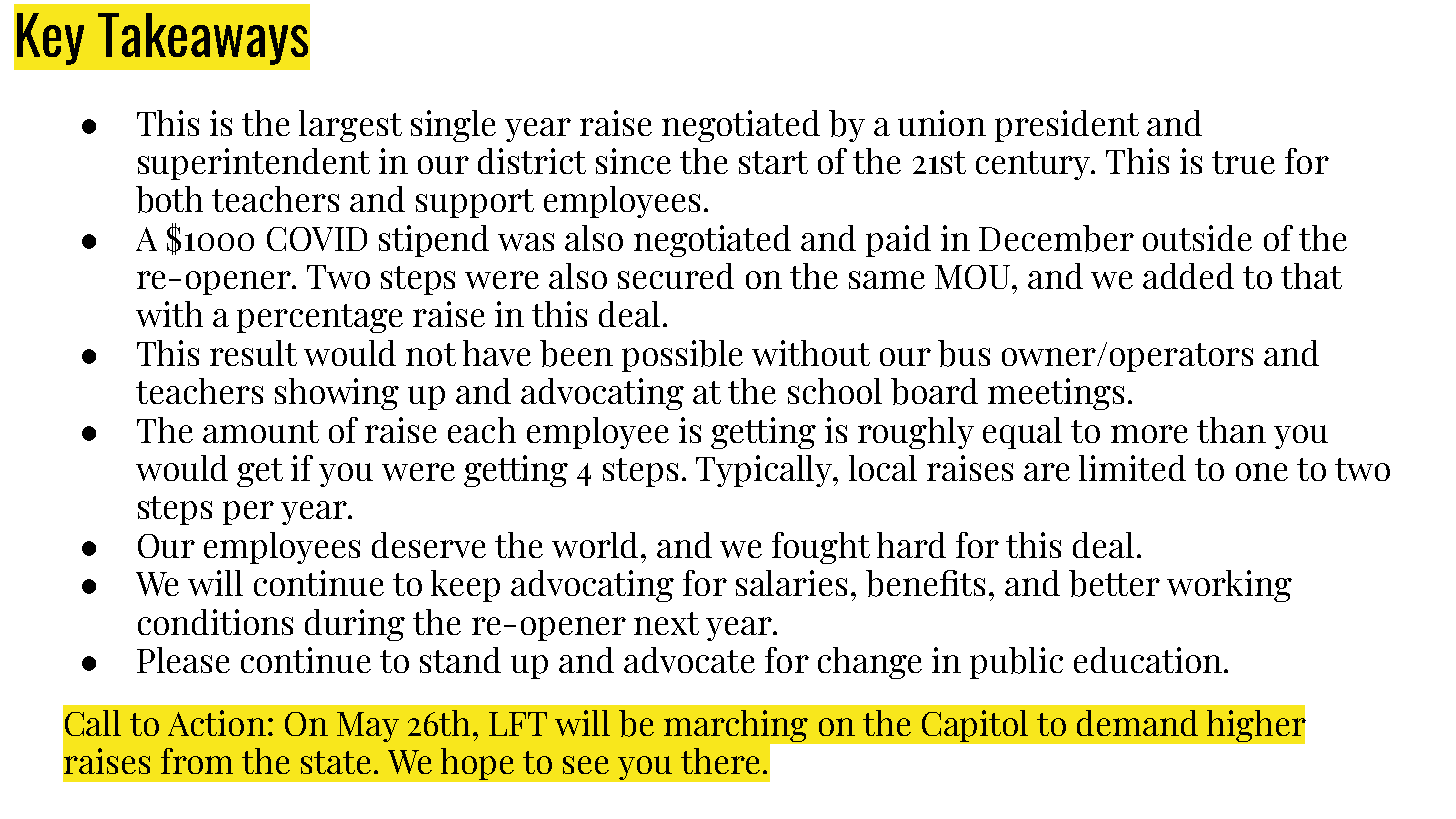  I want to click on limited, so click(1132, 468).
